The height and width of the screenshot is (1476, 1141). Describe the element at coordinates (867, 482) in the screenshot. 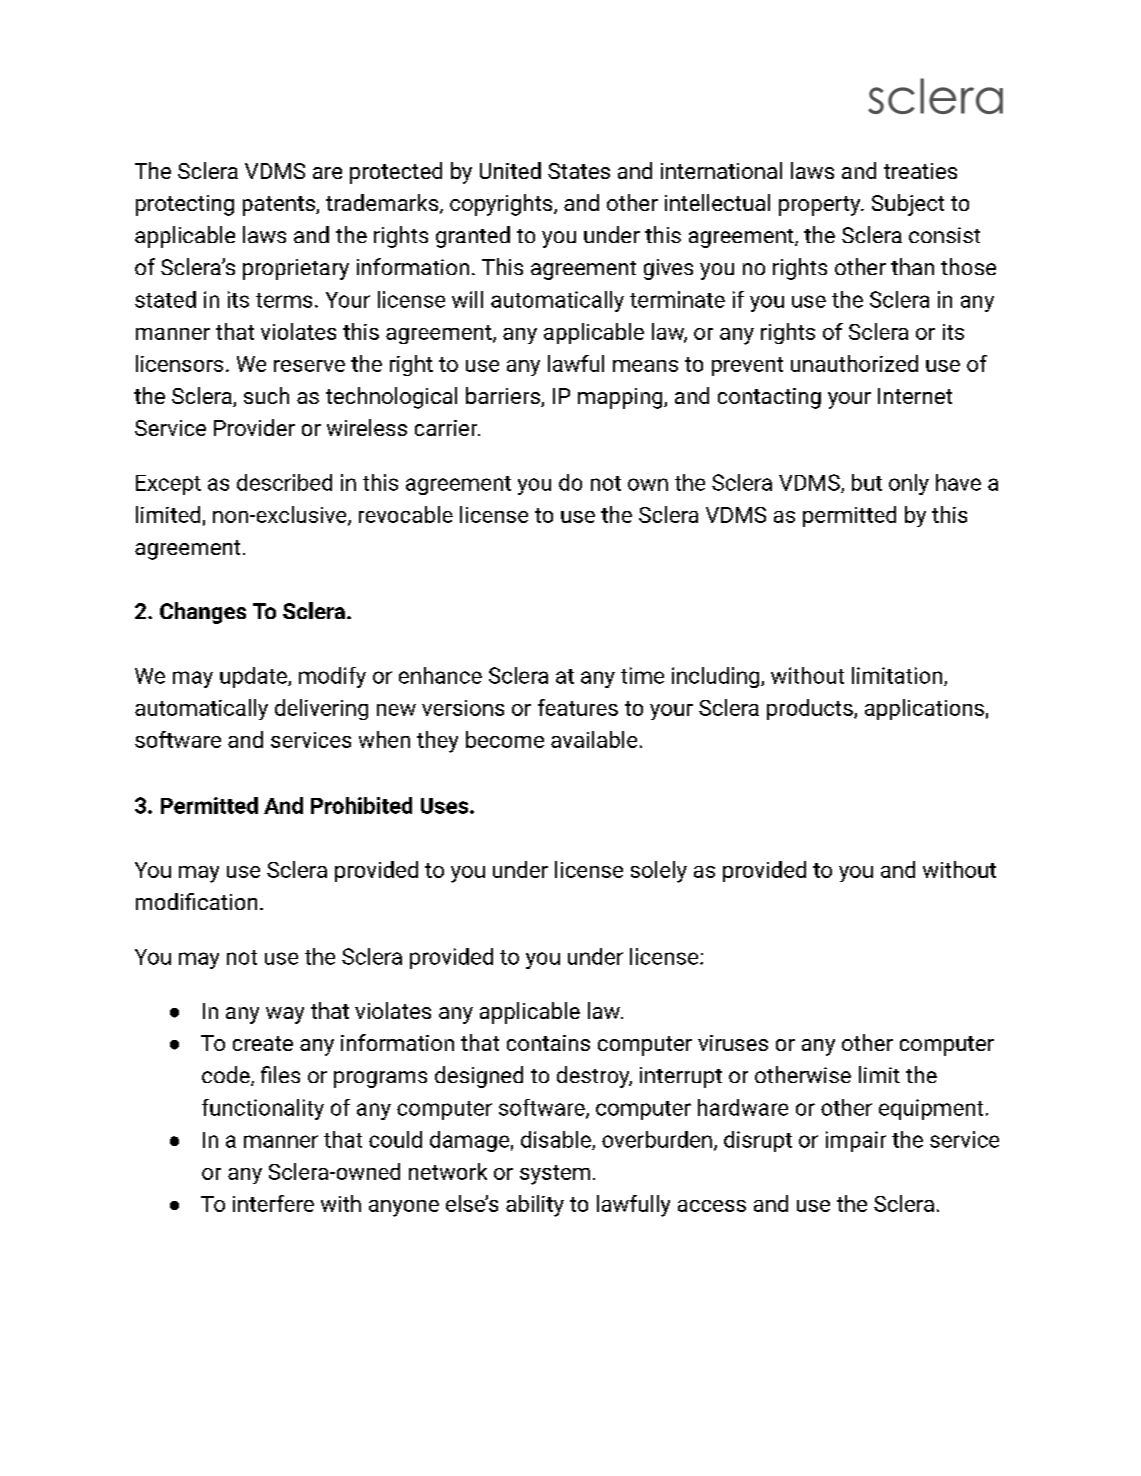

I see `but` at that location.
